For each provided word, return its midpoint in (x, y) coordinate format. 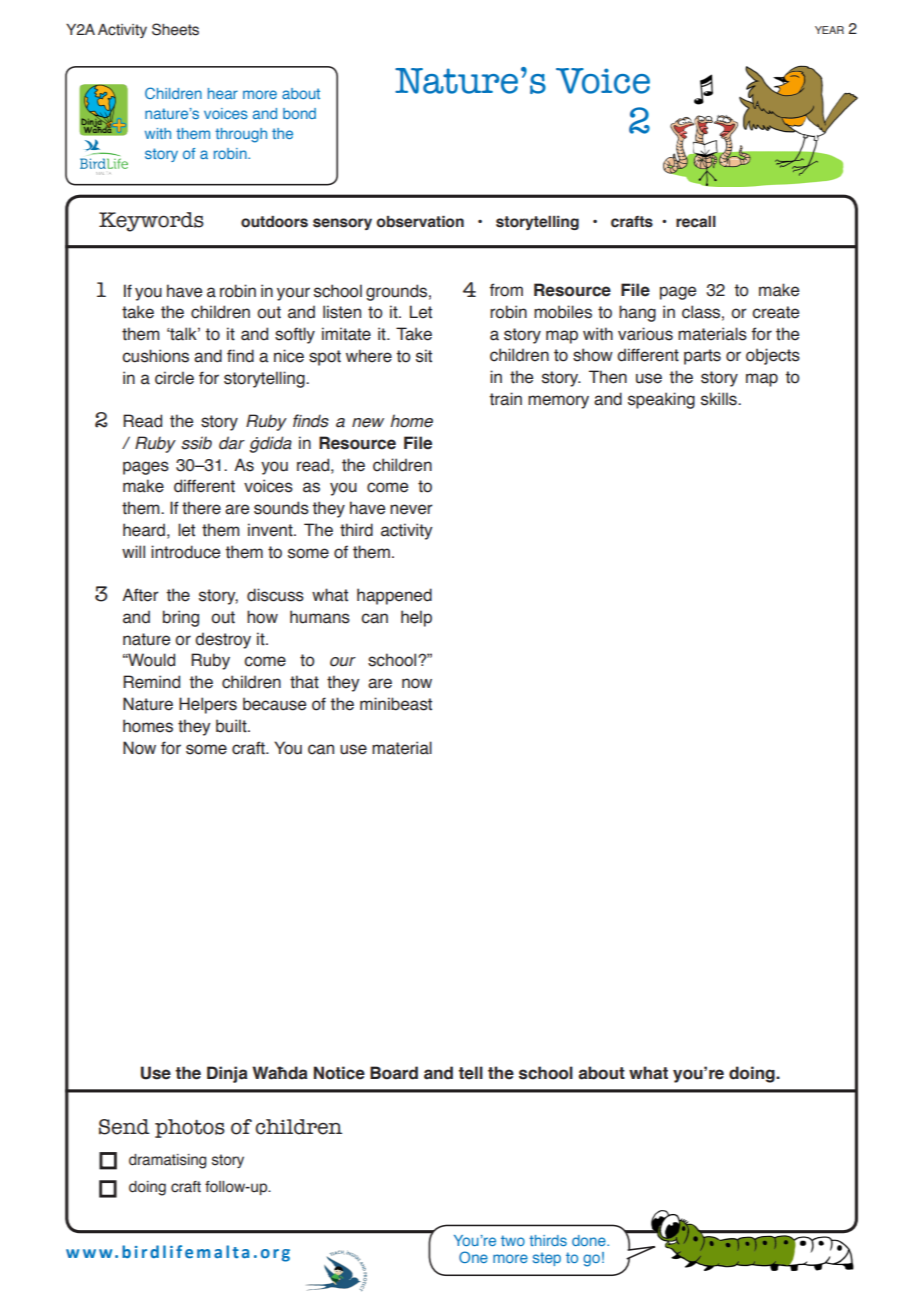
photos (190, 1128)
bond (299, 113)
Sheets (175, 29)
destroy (223, 640)
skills (720, 399)
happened (394, 596)
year (829, 30)
